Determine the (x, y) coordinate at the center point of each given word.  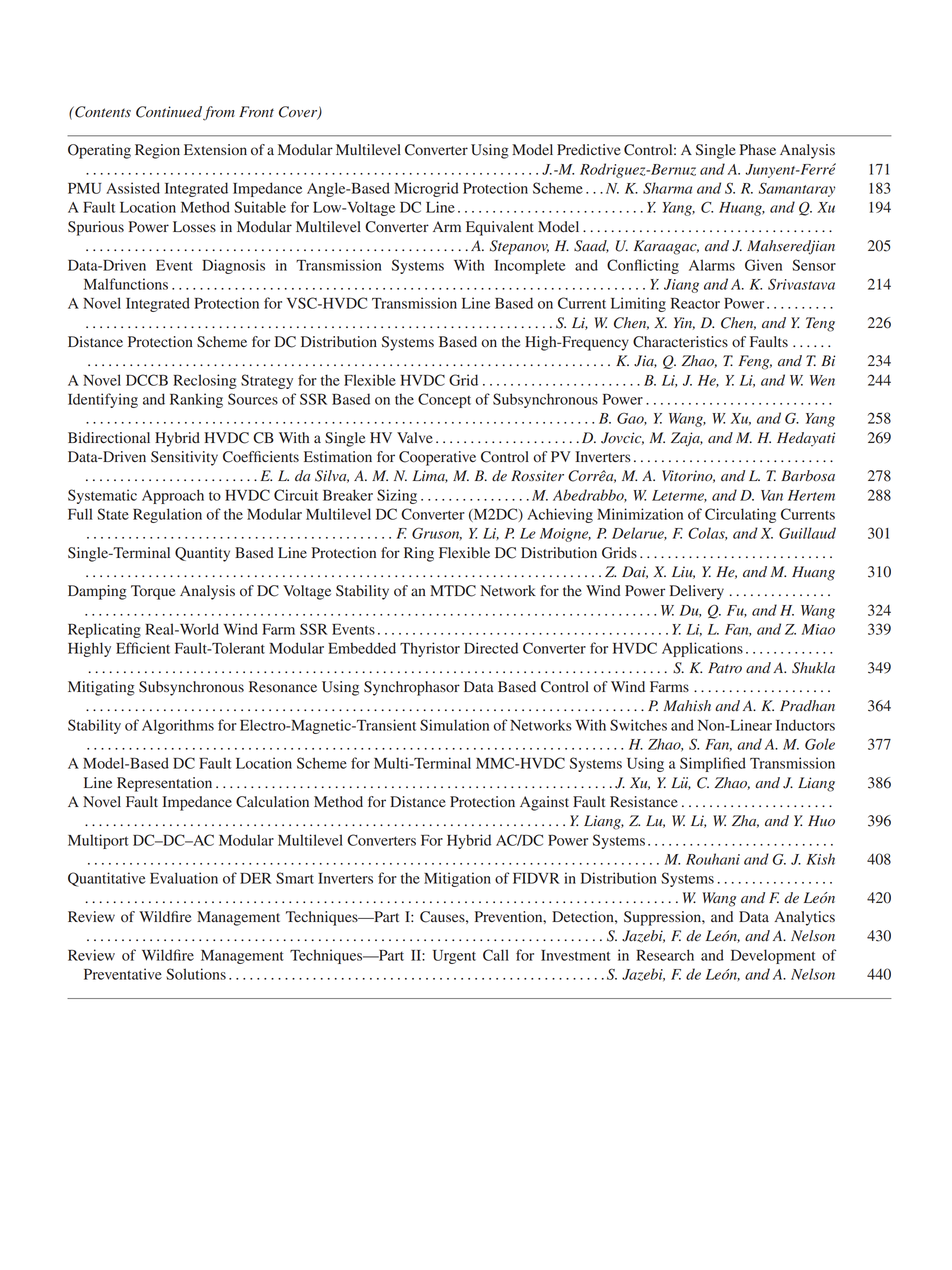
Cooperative (437, 458)
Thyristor (430, 649)
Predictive (589, 150)
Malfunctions (126, 284)
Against (544, 803)
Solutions (196, 974)
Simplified (713, 764)
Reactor (695, 303)
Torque (153, 592)
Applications (702, 649)
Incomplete (530, 266)
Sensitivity (184, 458)
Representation (164, 784)
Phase (758, 149)
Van (772, 495)
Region (157, 151)
